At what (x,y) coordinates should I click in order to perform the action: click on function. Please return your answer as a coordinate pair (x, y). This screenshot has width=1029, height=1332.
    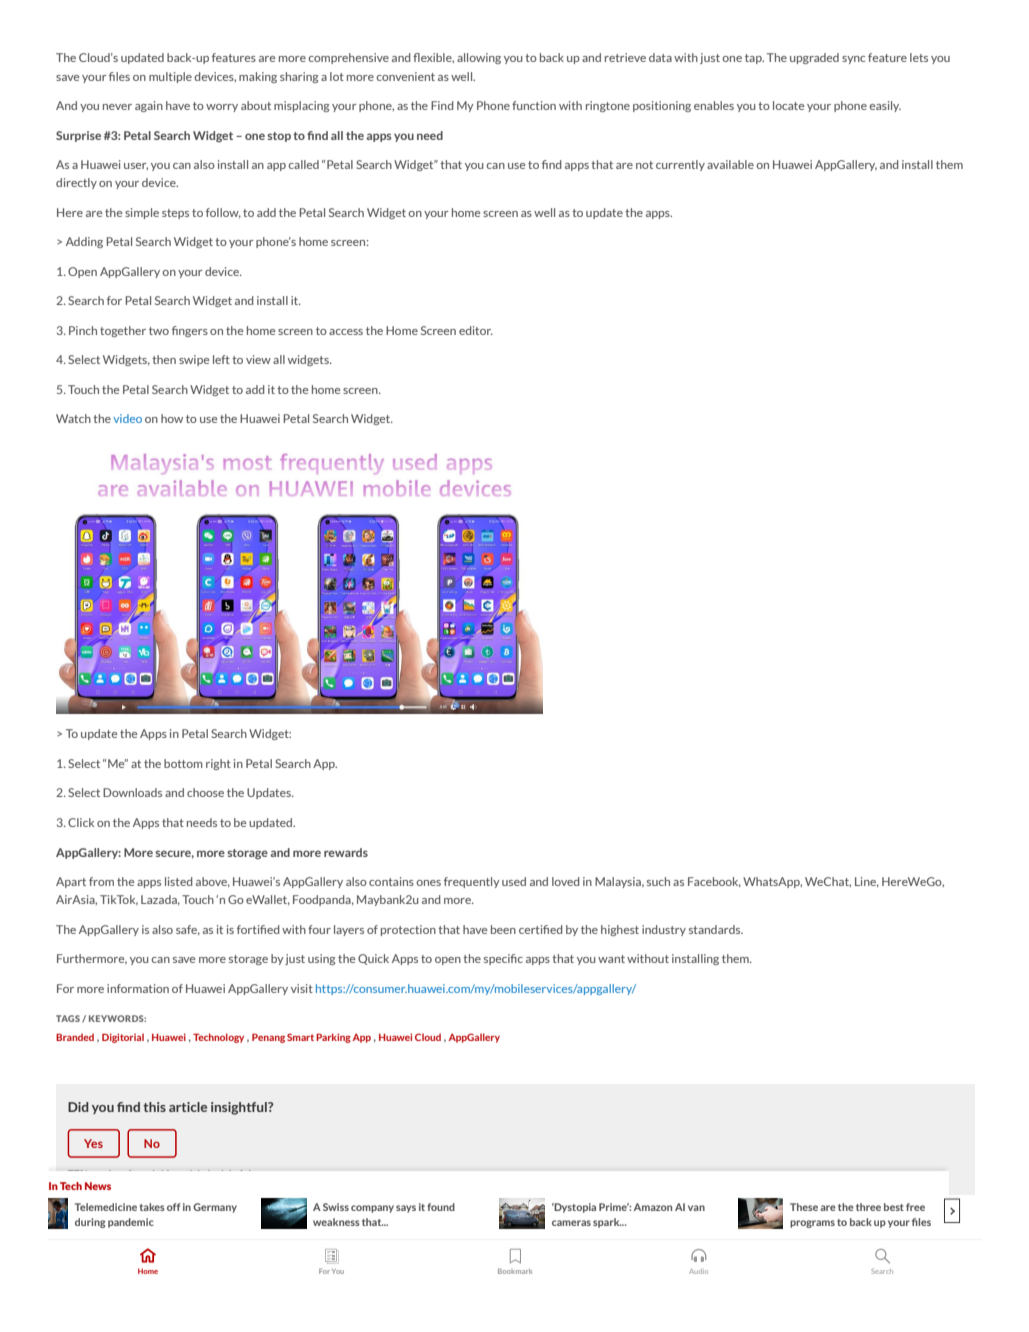
    Looking at the image, I should click on (534, 105).
